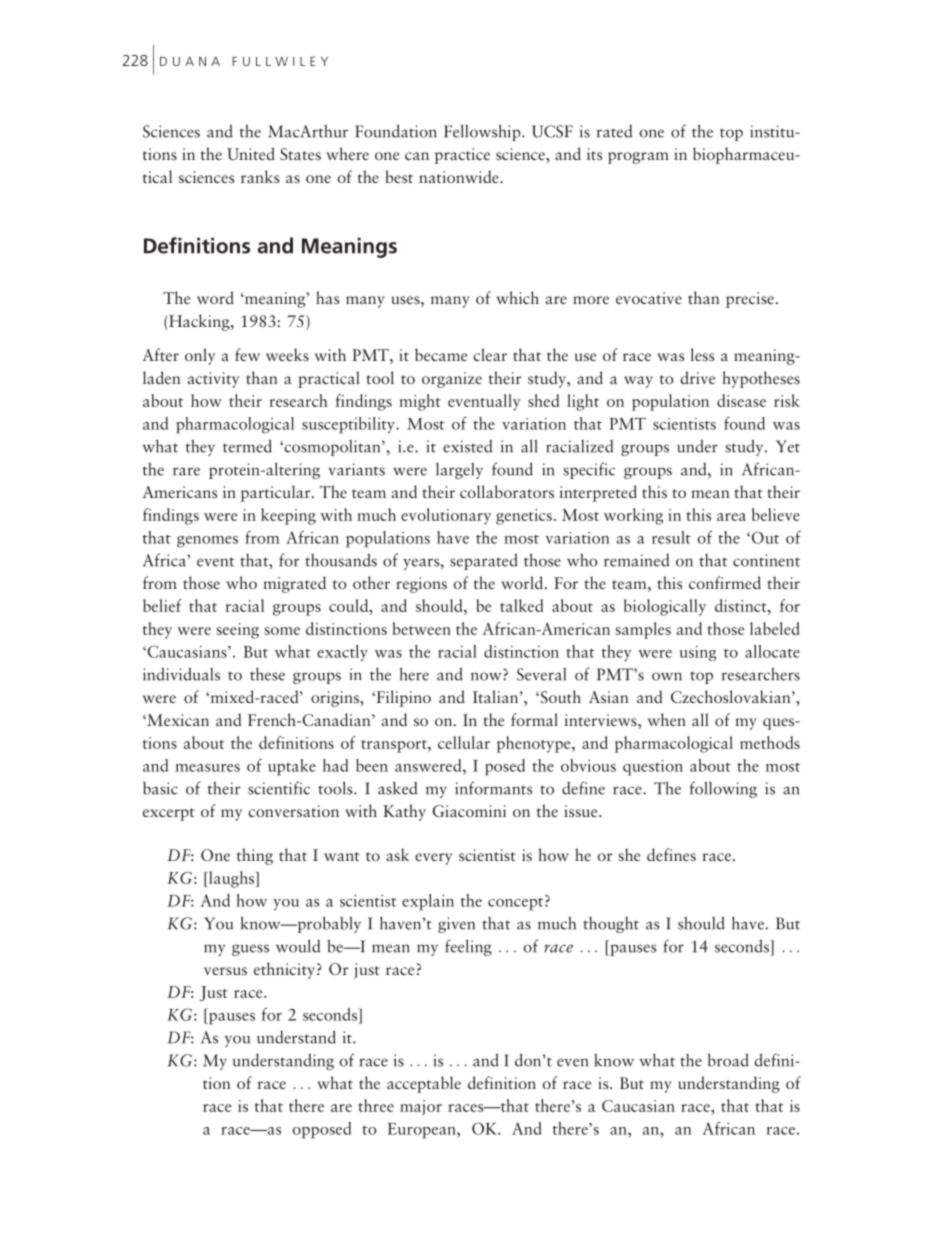 The image size is (952, 1233). What do you see at coordinates (728, 1060) in the screenshot?
I see `broad` at bounding box center [728, 1060].
